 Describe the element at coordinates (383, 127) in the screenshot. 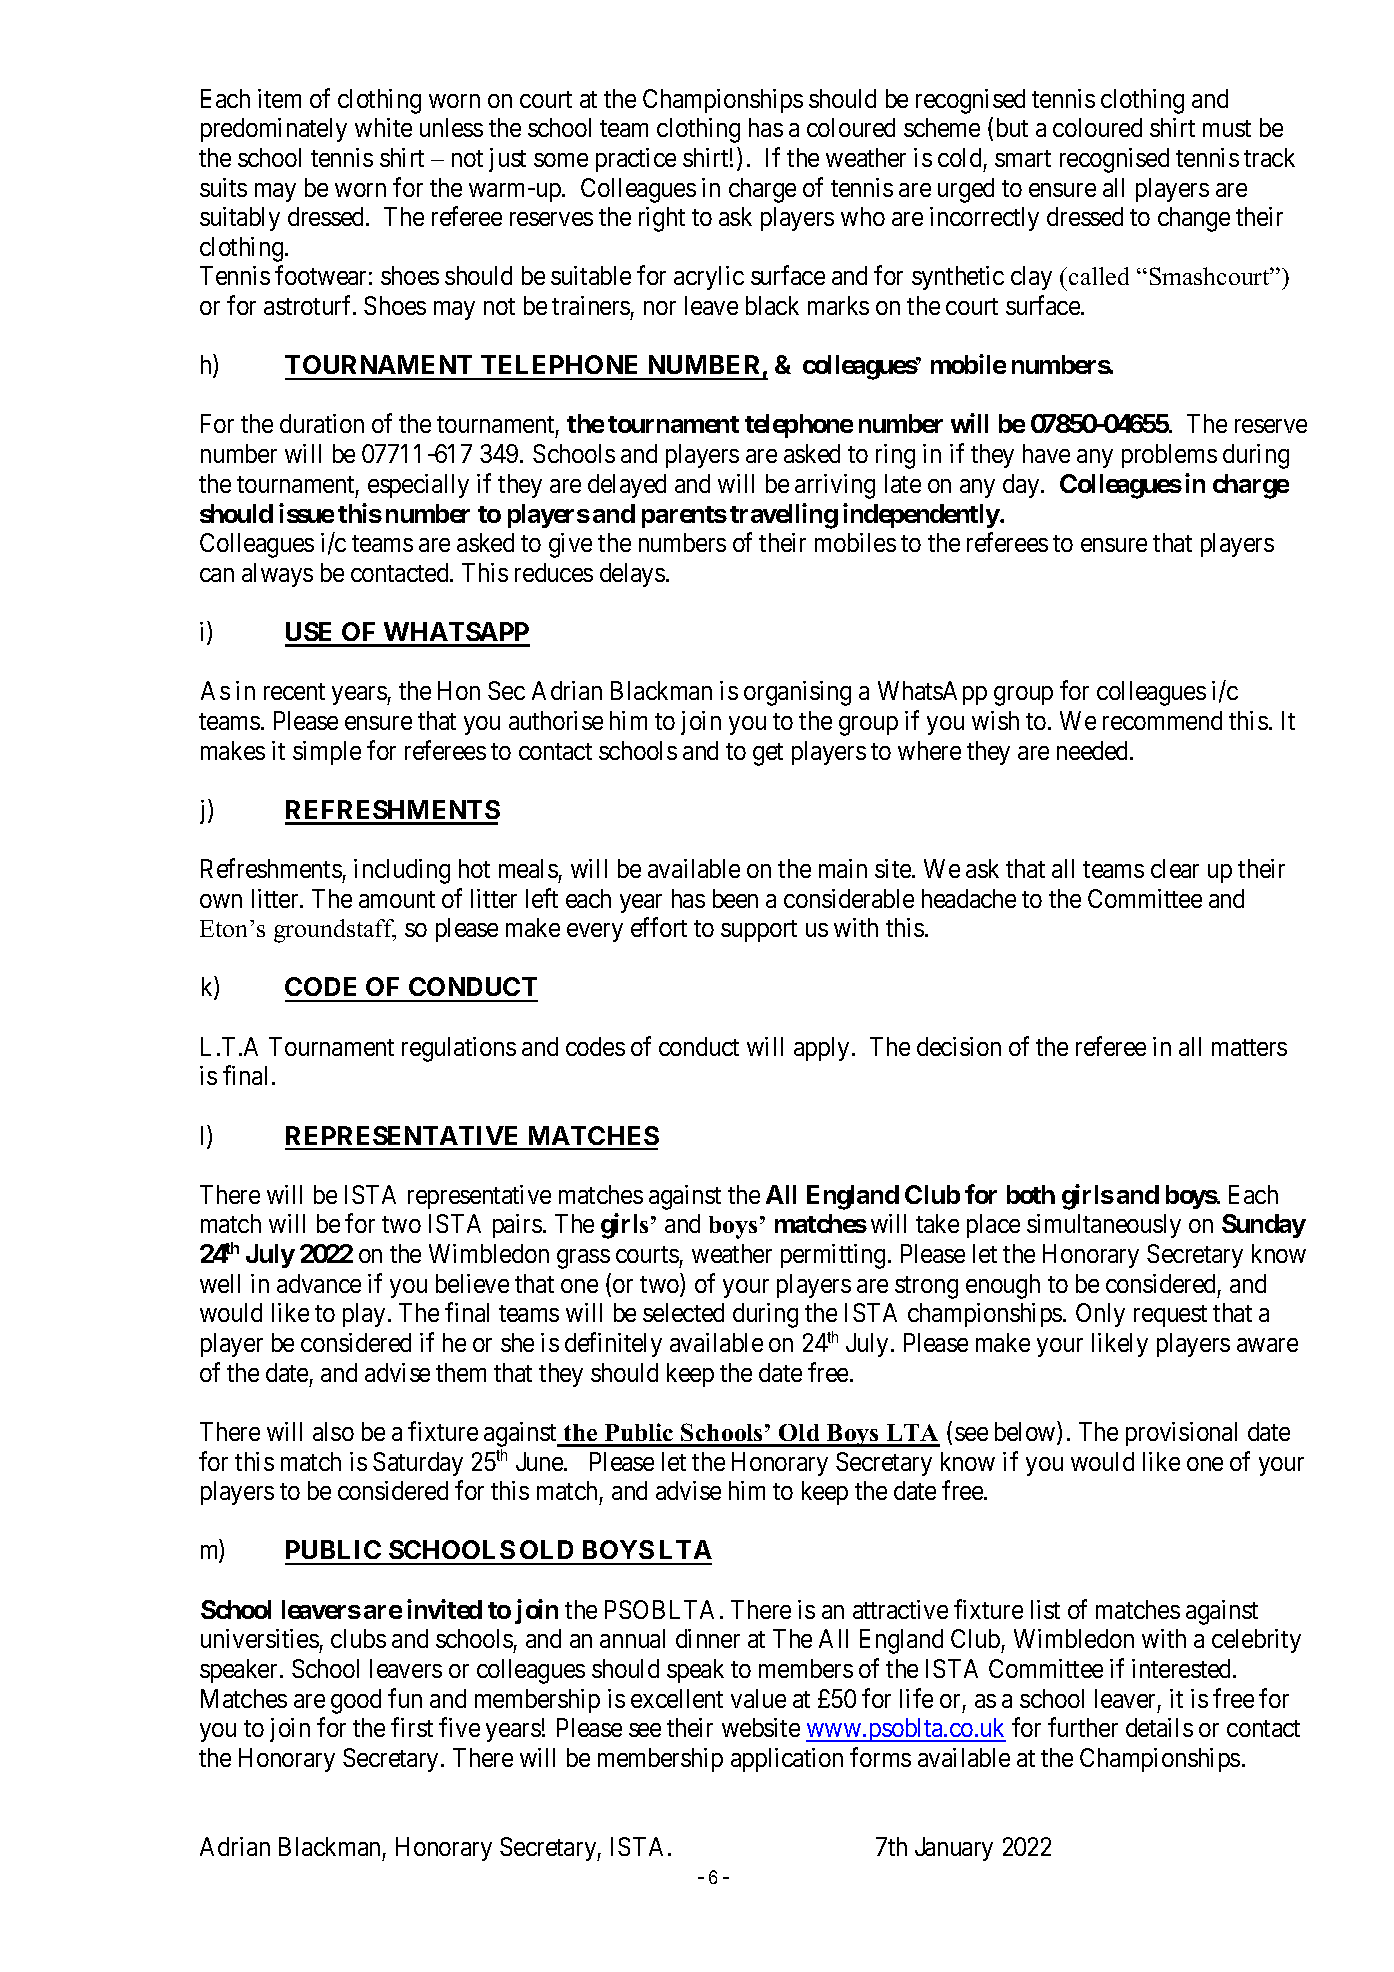

I see `white` at that location.
